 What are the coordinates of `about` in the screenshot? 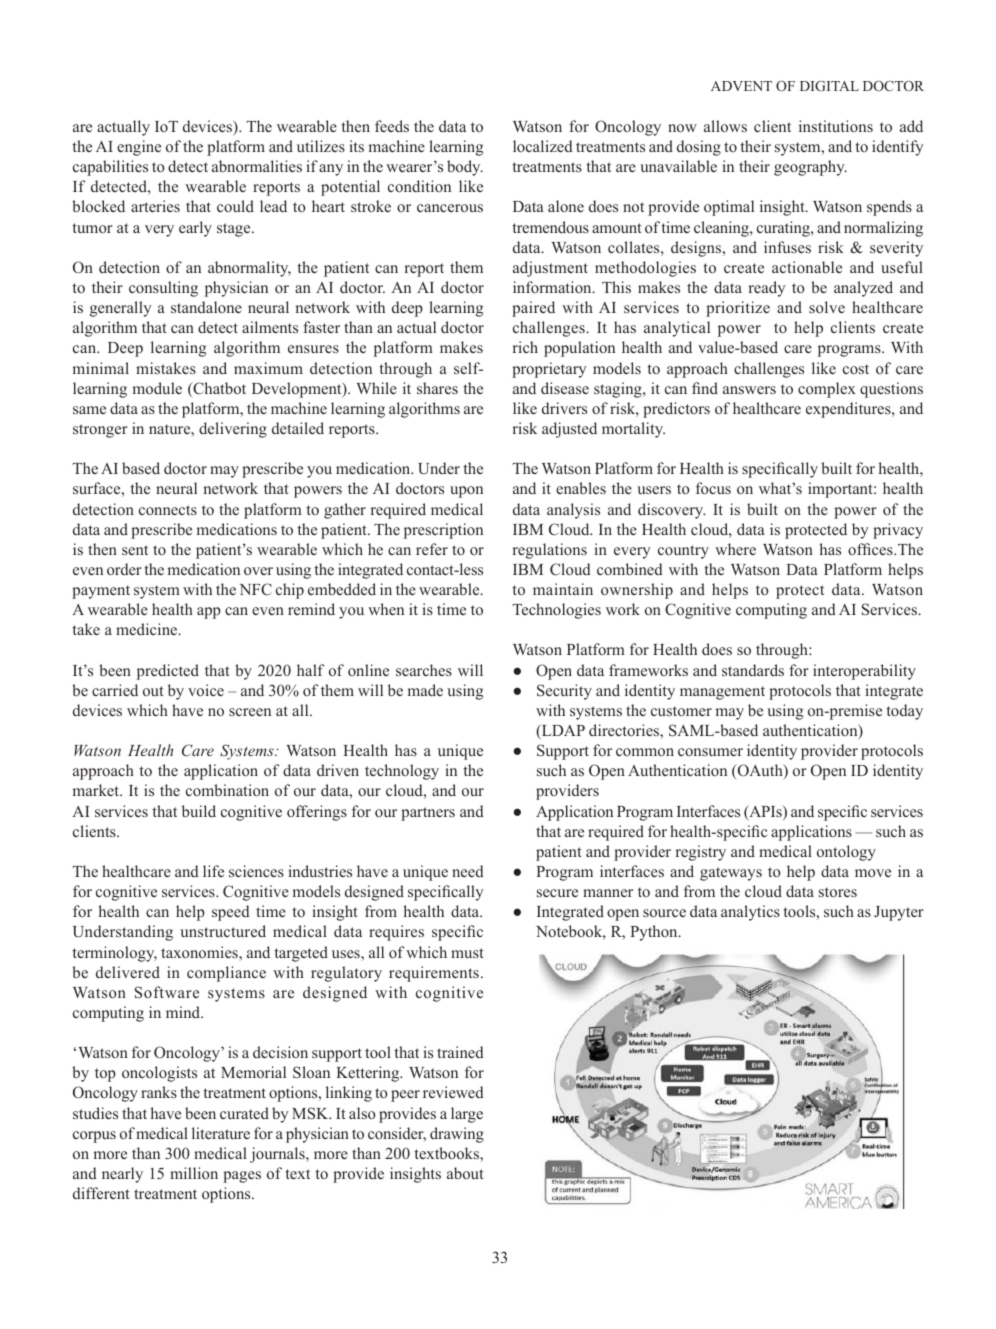 It's located at (465, 1173).
